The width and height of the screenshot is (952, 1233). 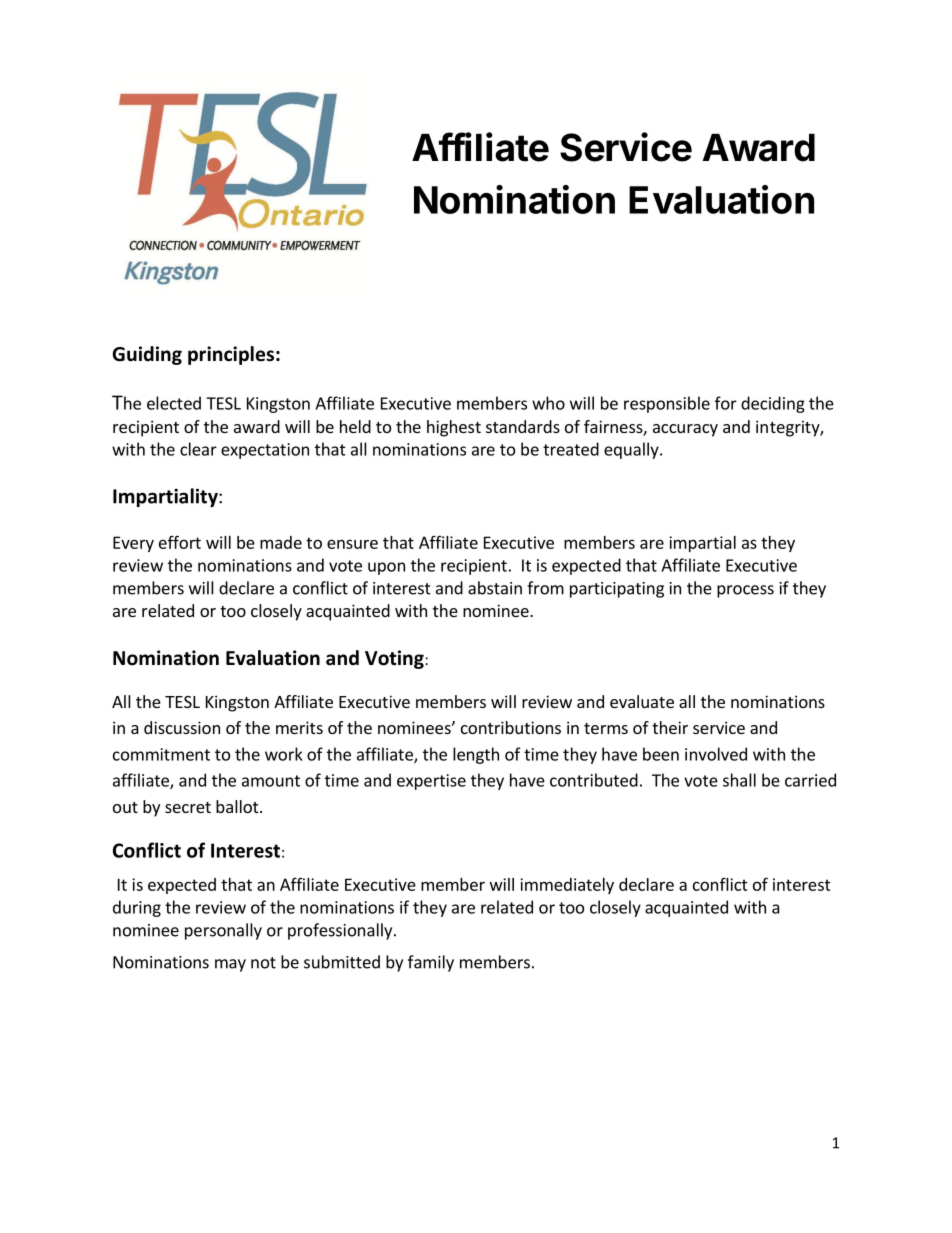 What do you see at coordinates (567, 886) in the screenshot?
I see `immediately` at bounding box center [567, 886].
